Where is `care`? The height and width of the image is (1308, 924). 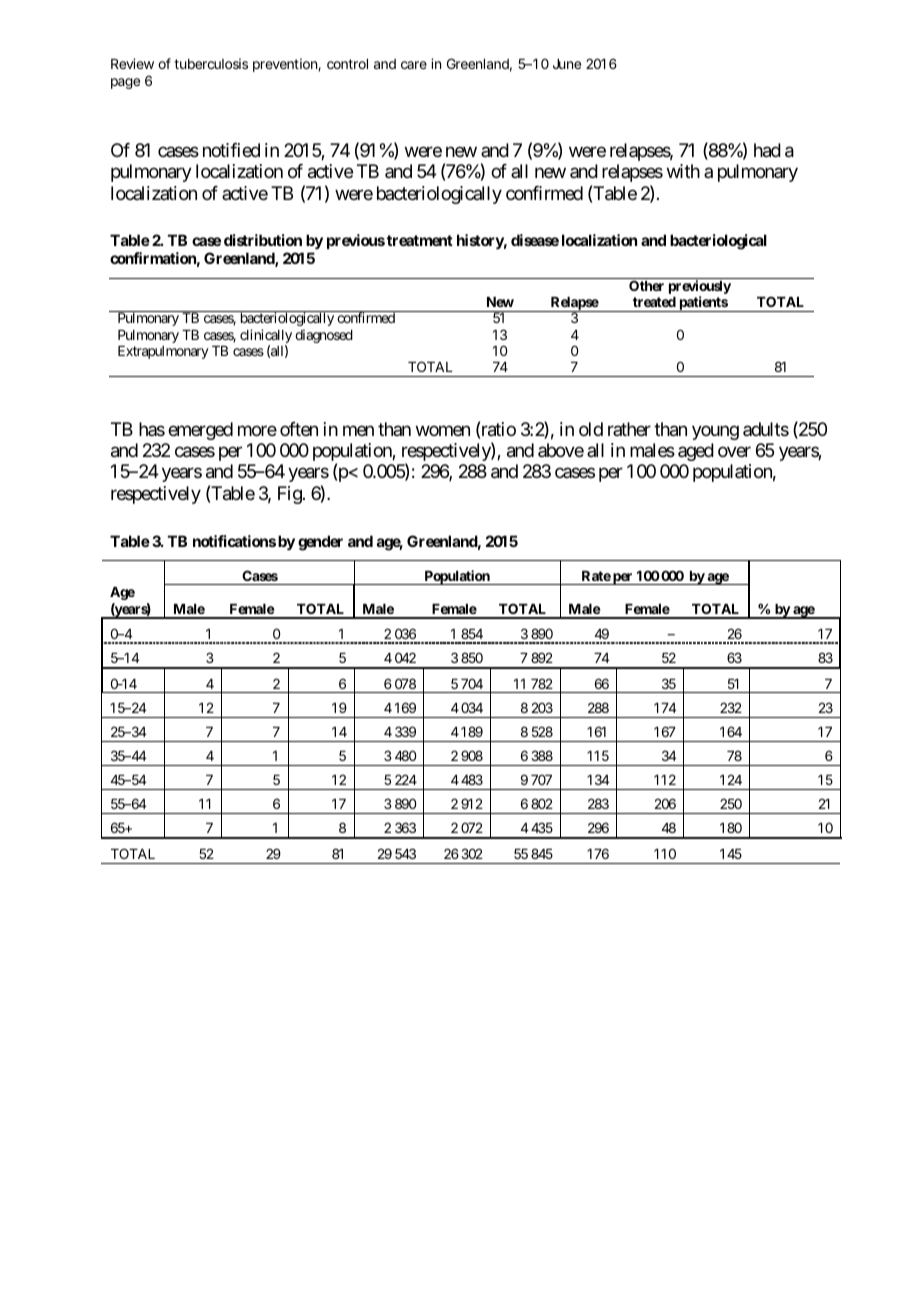 care is located at coordinates (414, 65).
